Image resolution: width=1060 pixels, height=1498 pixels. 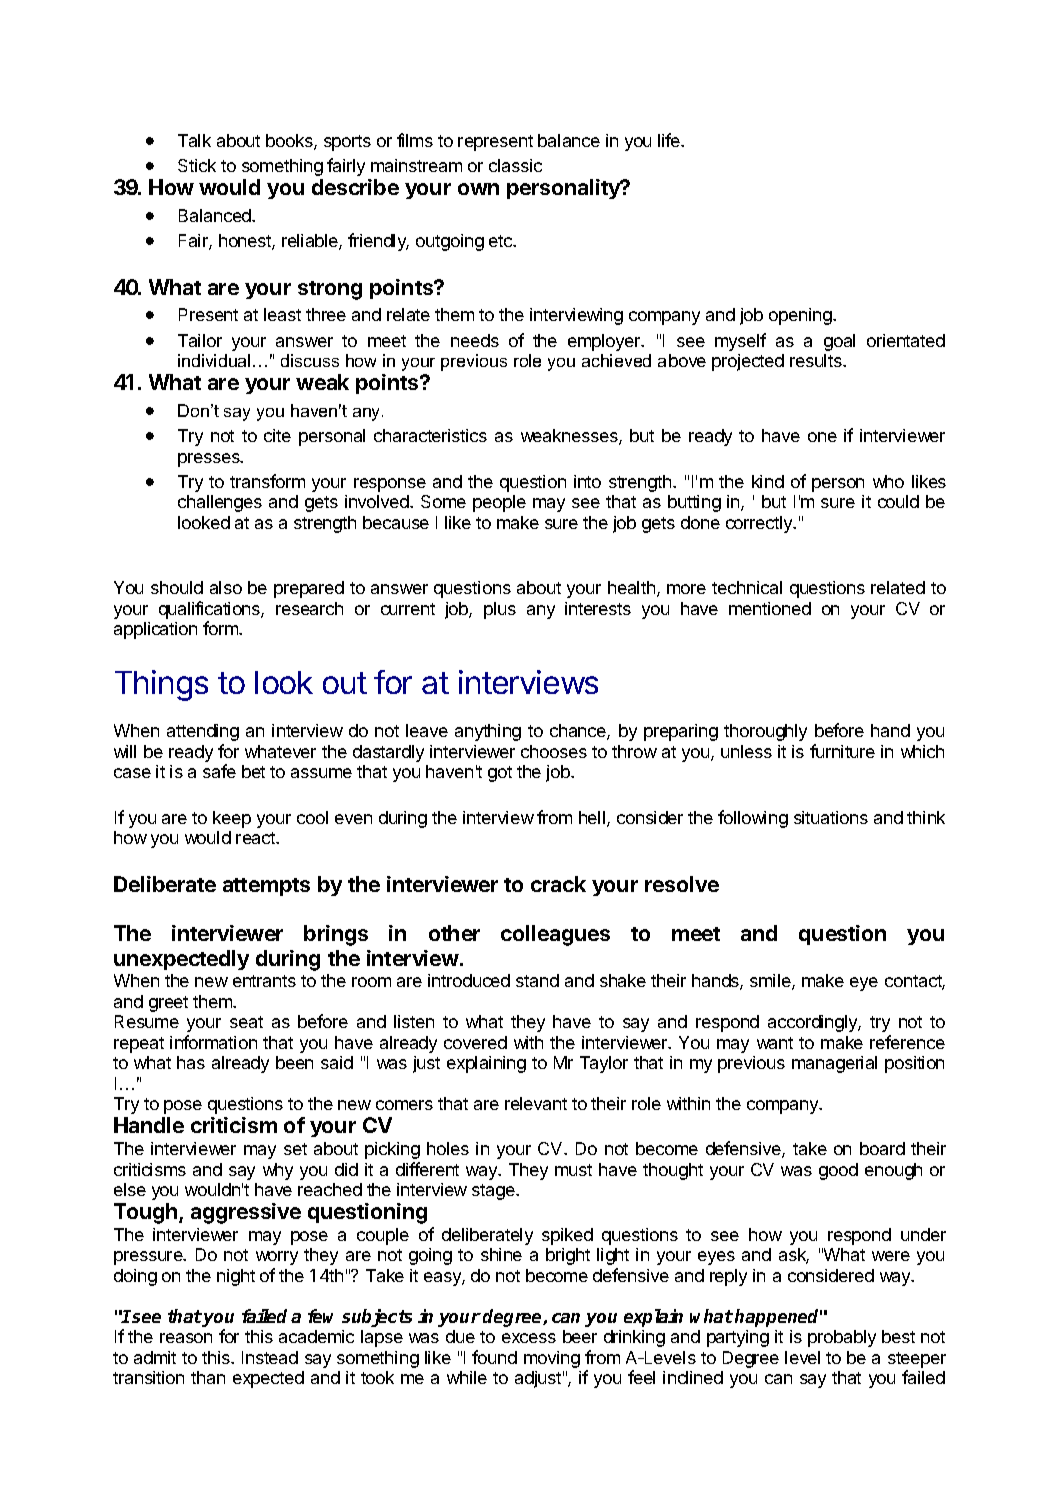 I want to click on mentioned, so click(x=770, y=608).
